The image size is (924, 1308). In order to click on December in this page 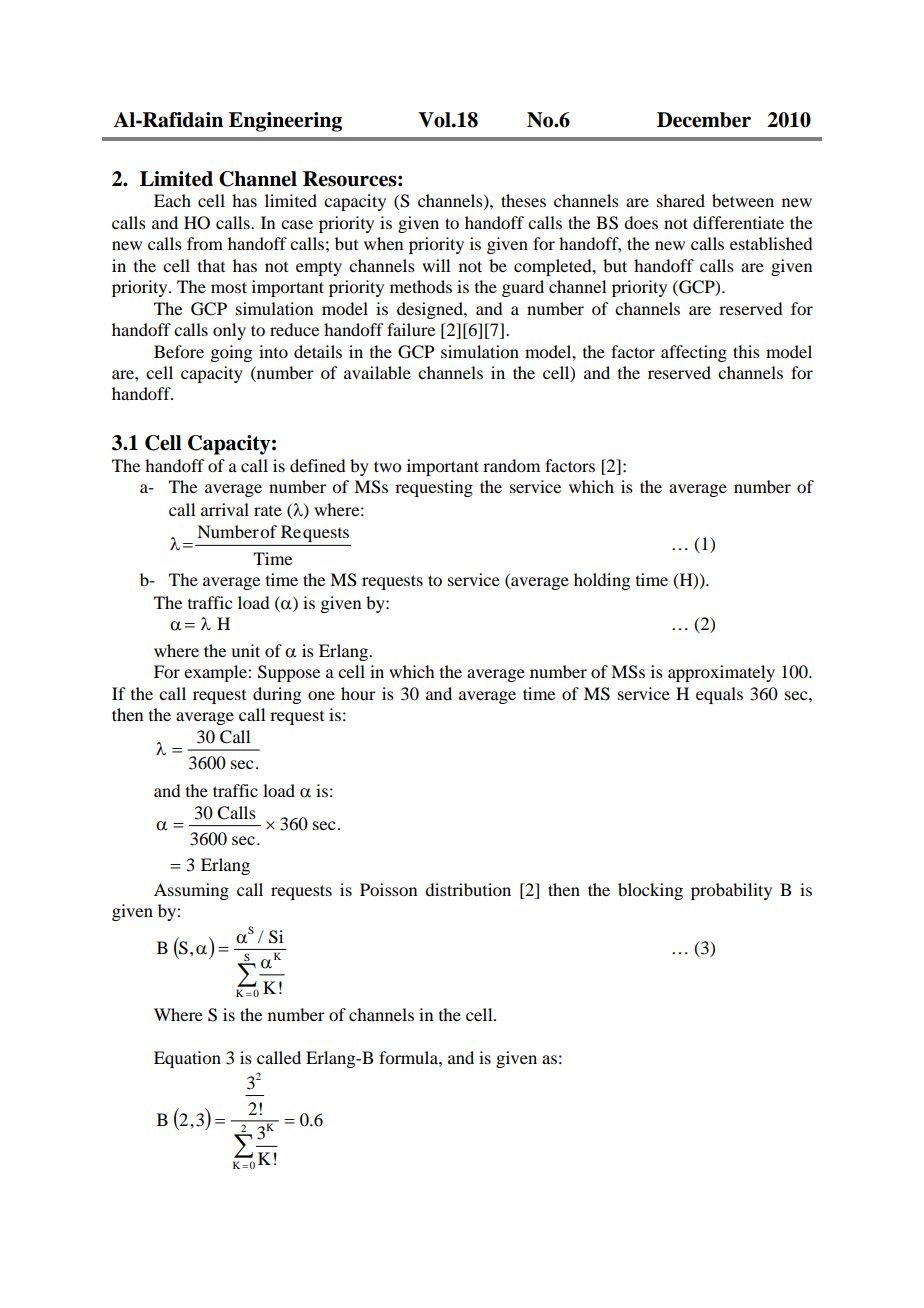, I will do `click(704, 120)`.
